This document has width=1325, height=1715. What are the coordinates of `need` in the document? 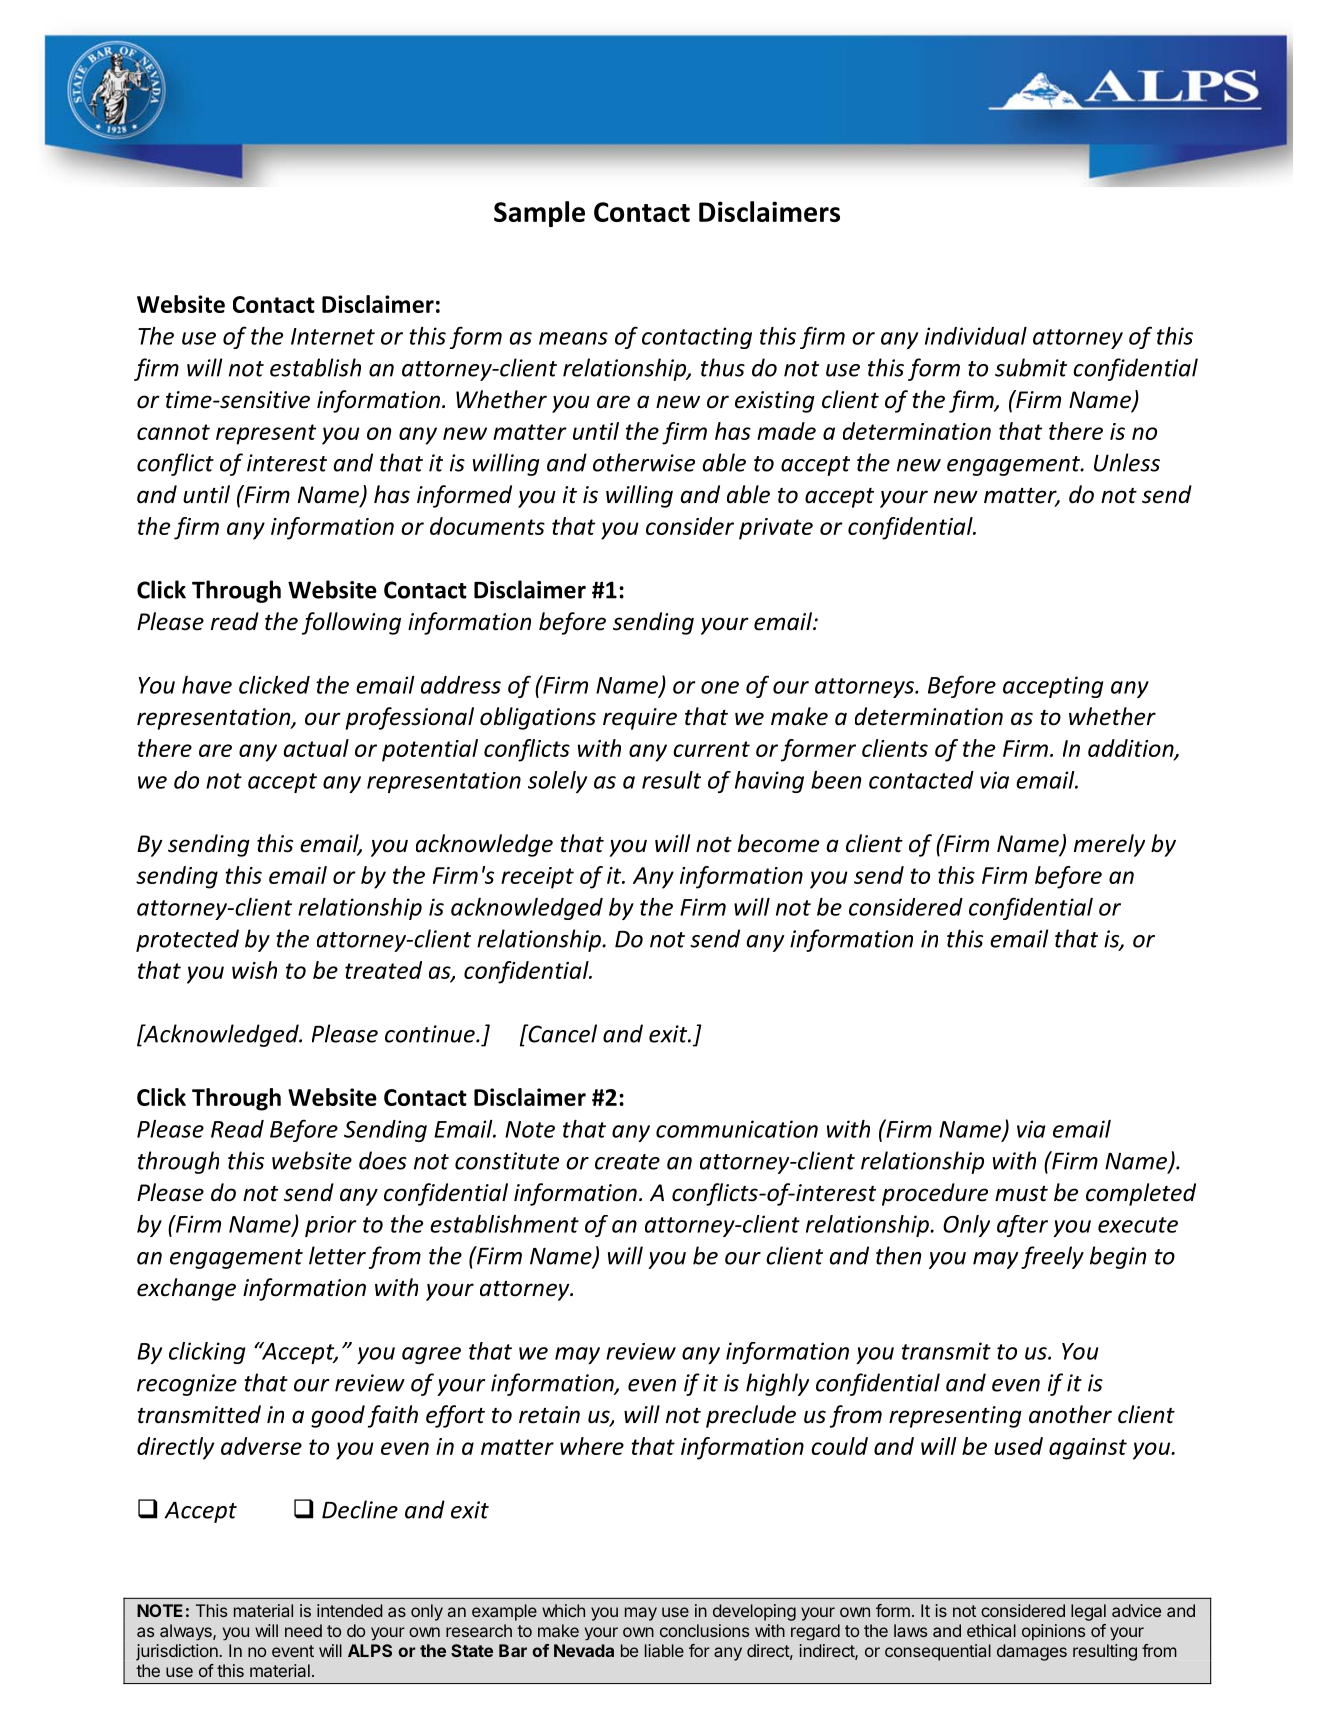 It's located at (303, 1630).
